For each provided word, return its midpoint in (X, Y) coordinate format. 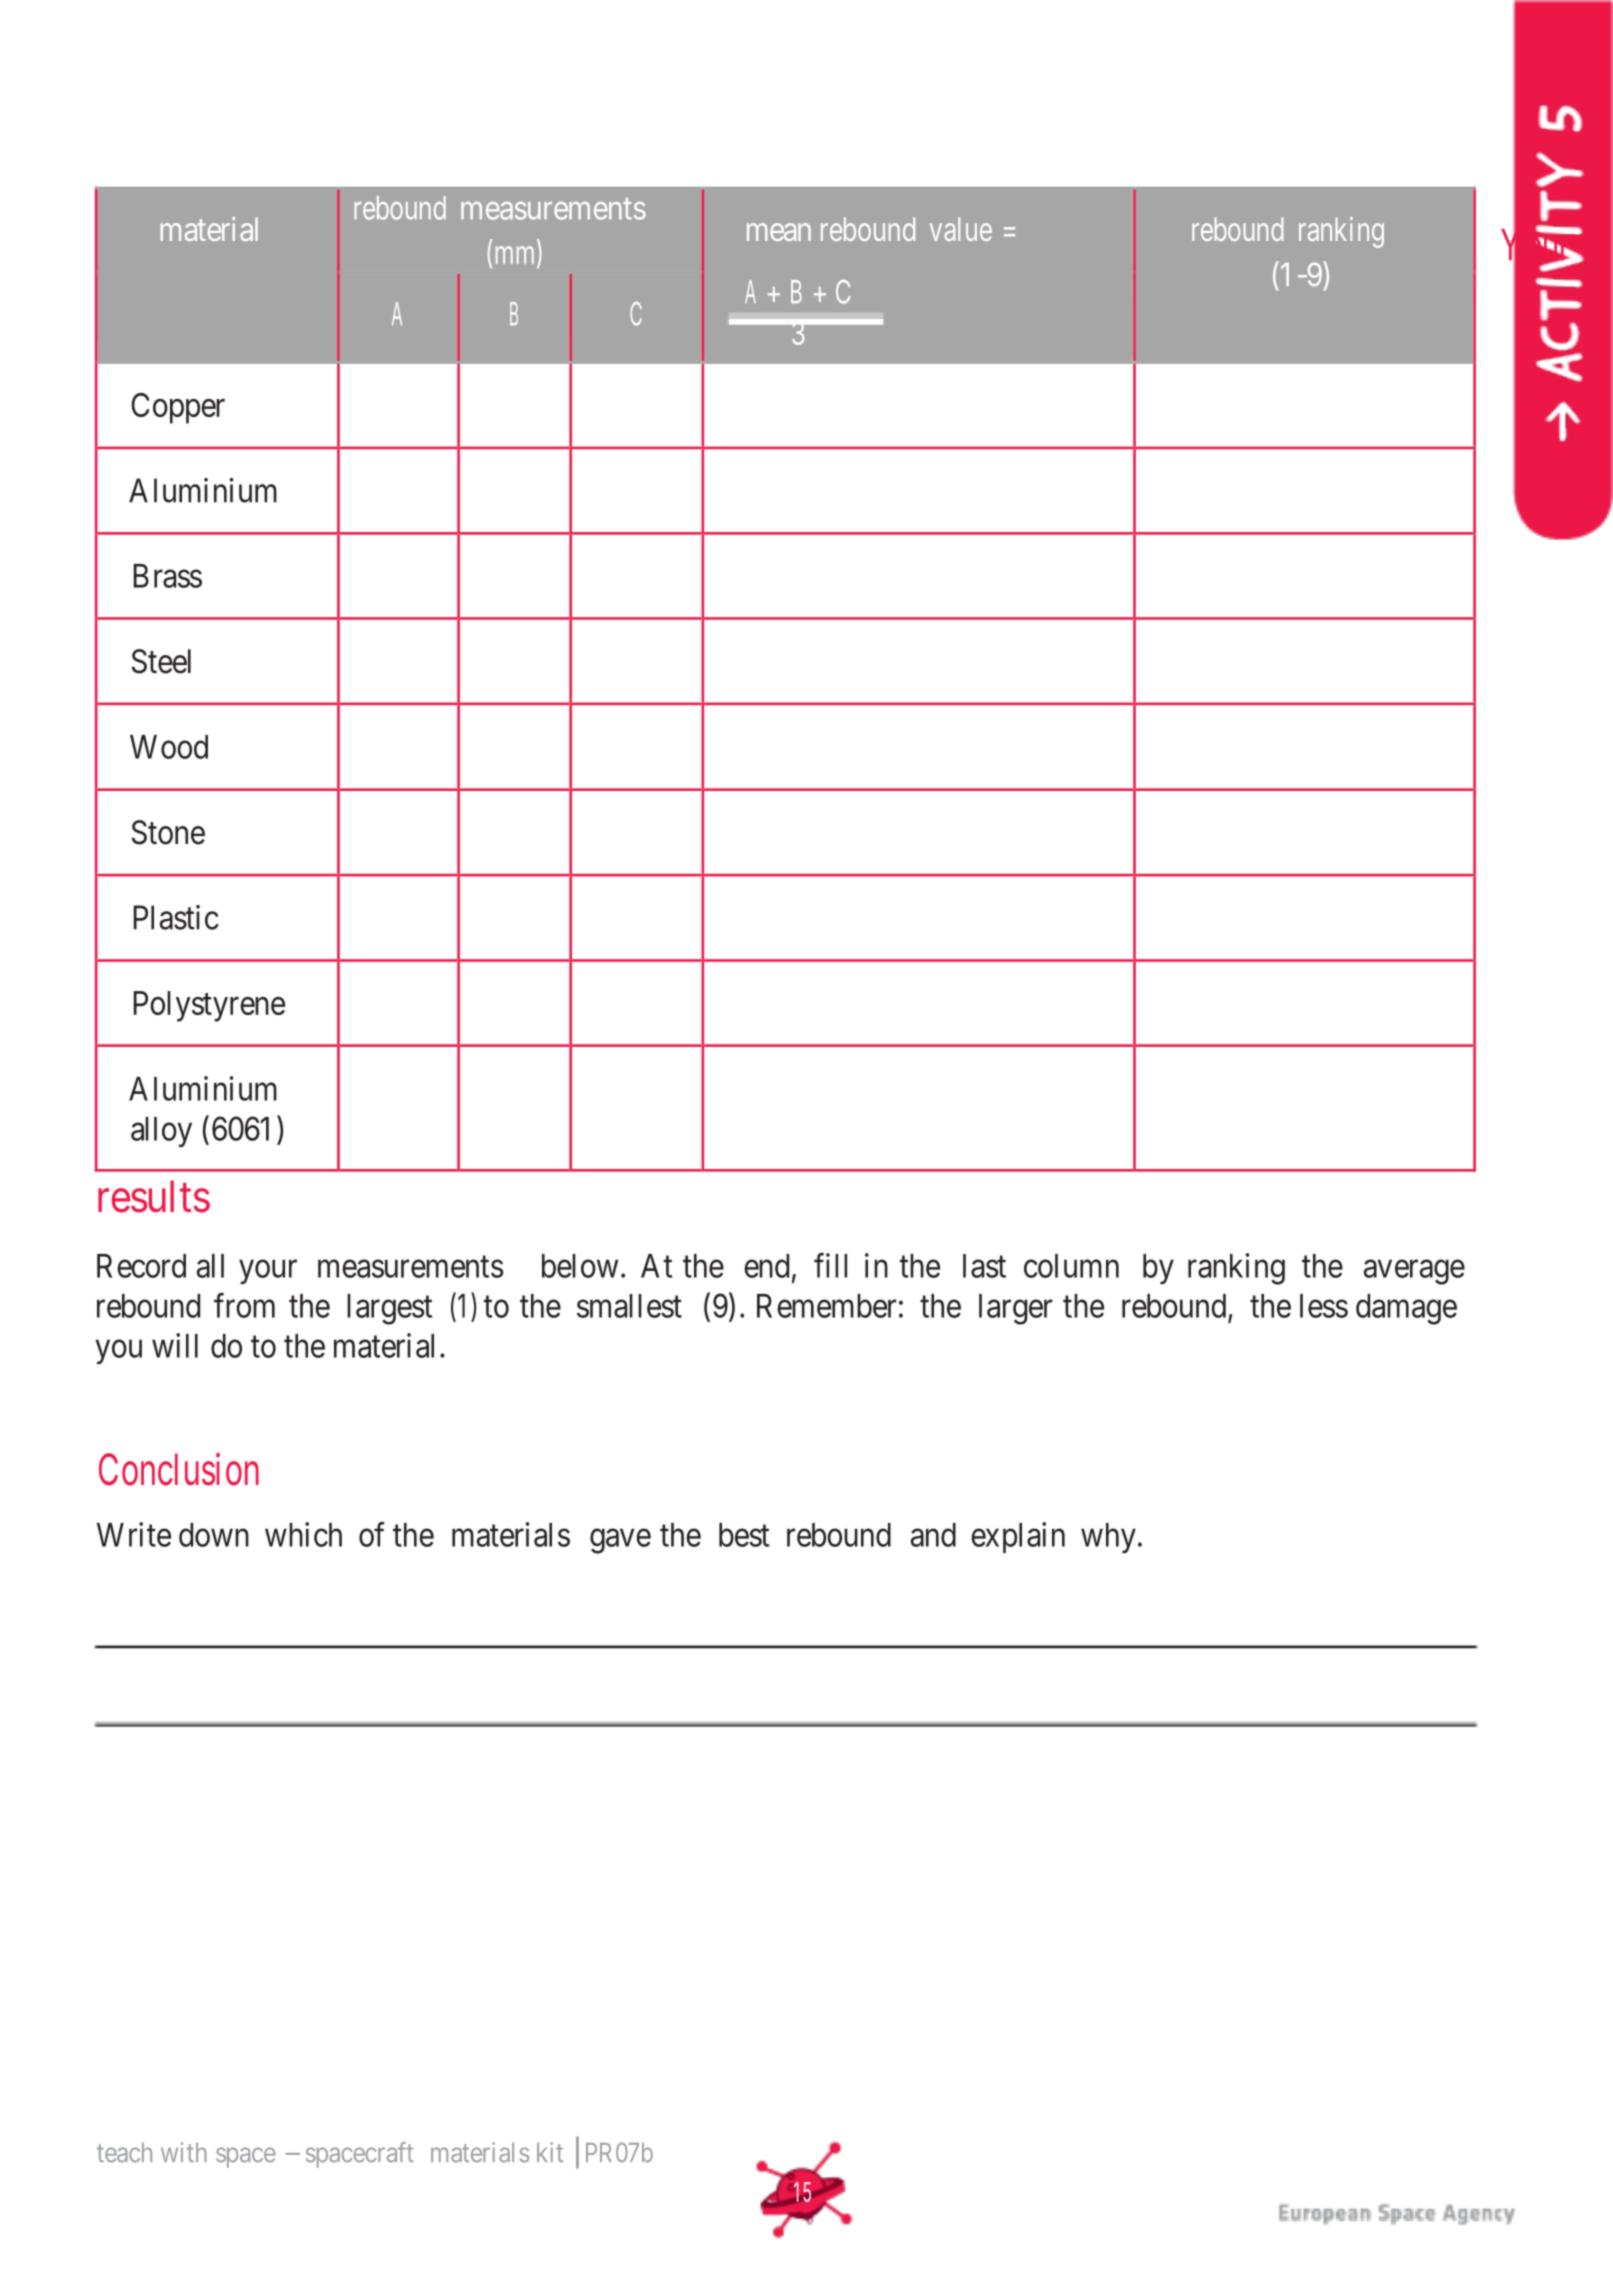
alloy (161, 1132)
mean (779, 232)
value (961, 229)
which (303, 1534)
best (744, 1535)
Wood (169, 747)
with (184, 2152)
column (1071, 1266)
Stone (168, 832)
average (1414, 1272)
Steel (161, 661)
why (1108, 1538)
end (766, 1266)
